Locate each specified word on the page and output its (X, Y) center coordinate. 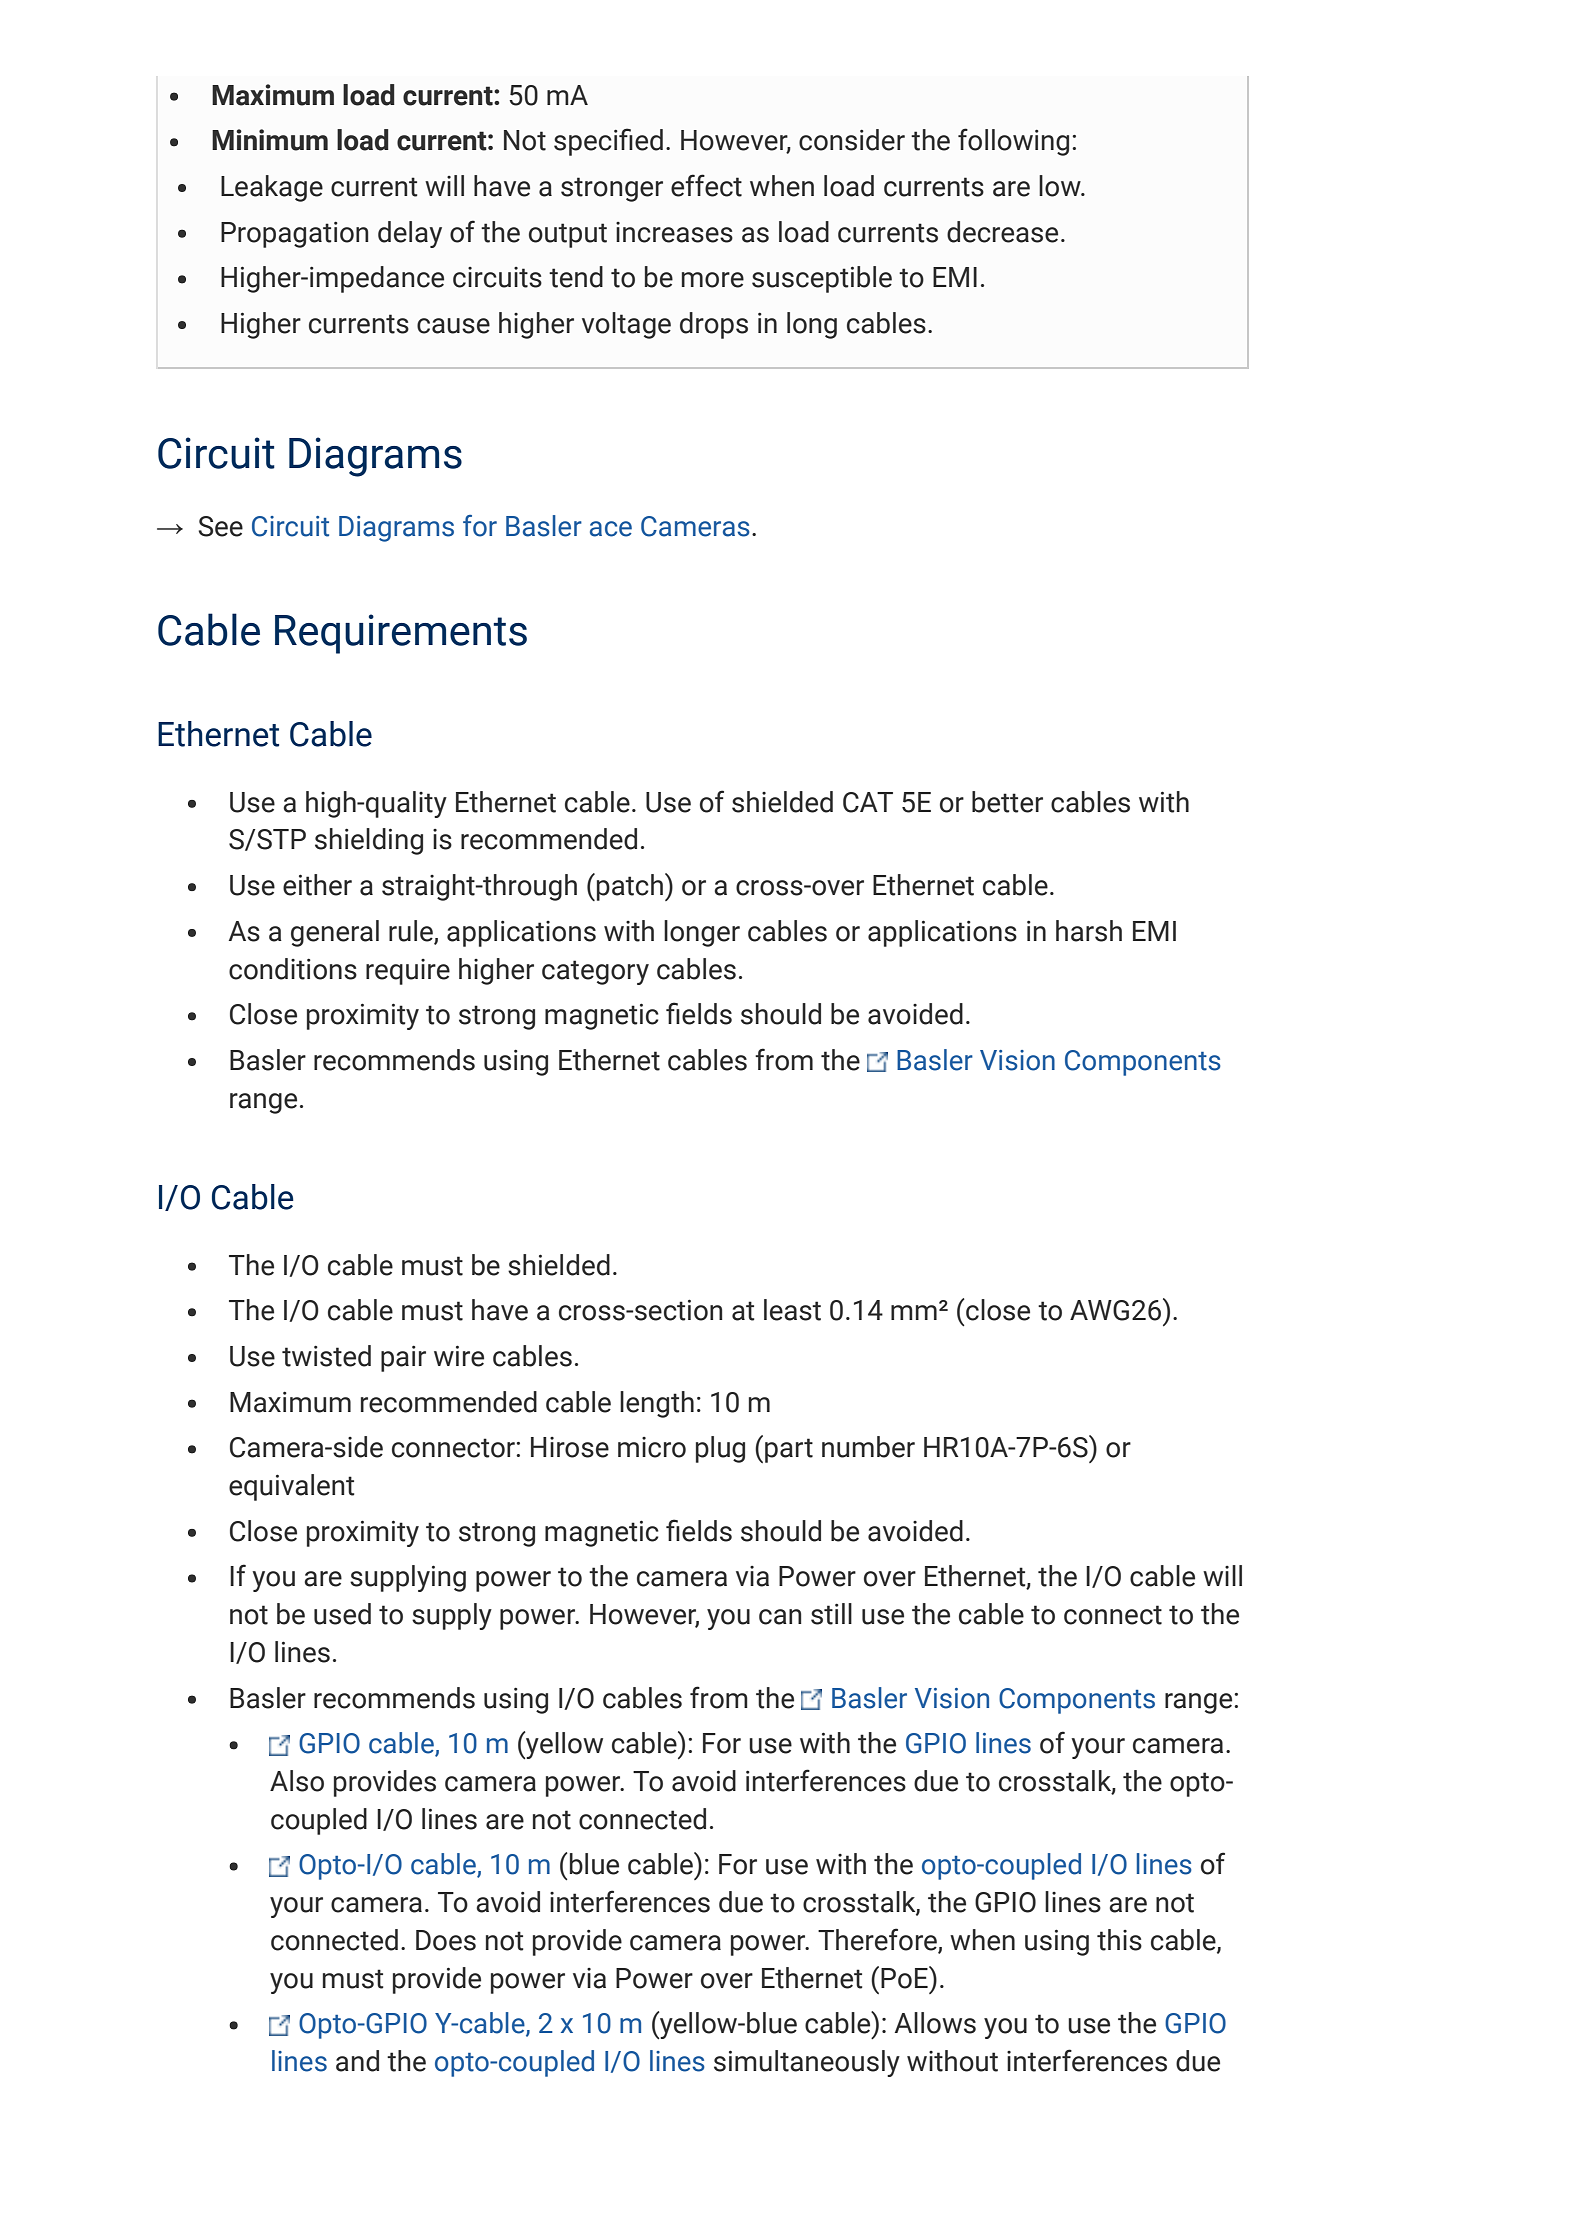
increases (674, 232)
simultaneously (807, 2063)
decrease (1002, 232)
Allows (935, 2023)
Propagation (294, 235)
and (357, 2061)
